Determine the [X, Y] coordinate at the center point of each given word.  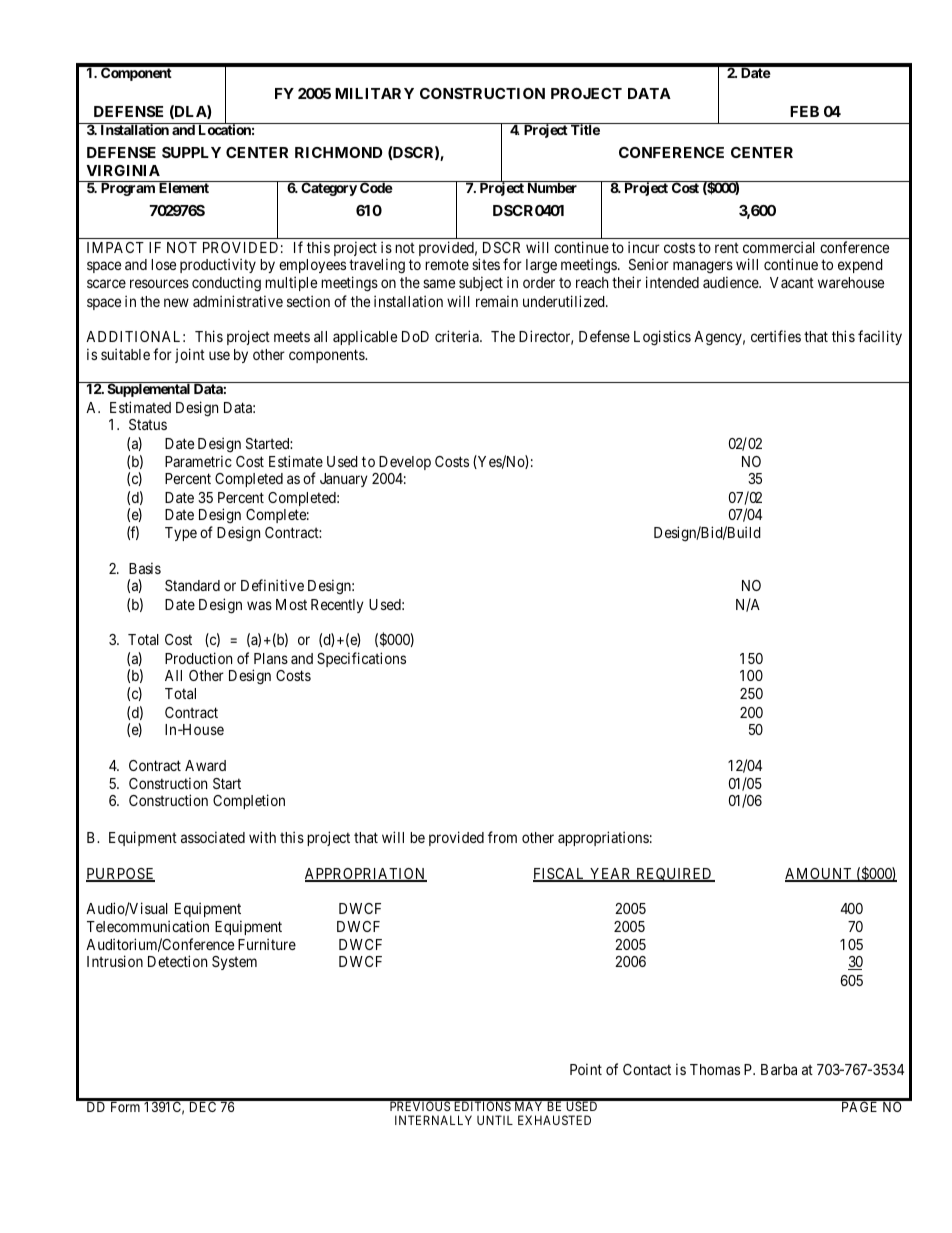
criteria [458, 336]
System [234, 963]
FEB [804, 111]
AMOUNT [820, 875]
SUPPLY [191, 152]
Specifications [361, 659]
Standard [192, 585]
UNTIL [495, 1120]
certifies [776, 336]
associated [213, 837]
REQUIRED [674, 875]
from [502, 837]
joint [190, 355]
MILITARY [374, 93]
